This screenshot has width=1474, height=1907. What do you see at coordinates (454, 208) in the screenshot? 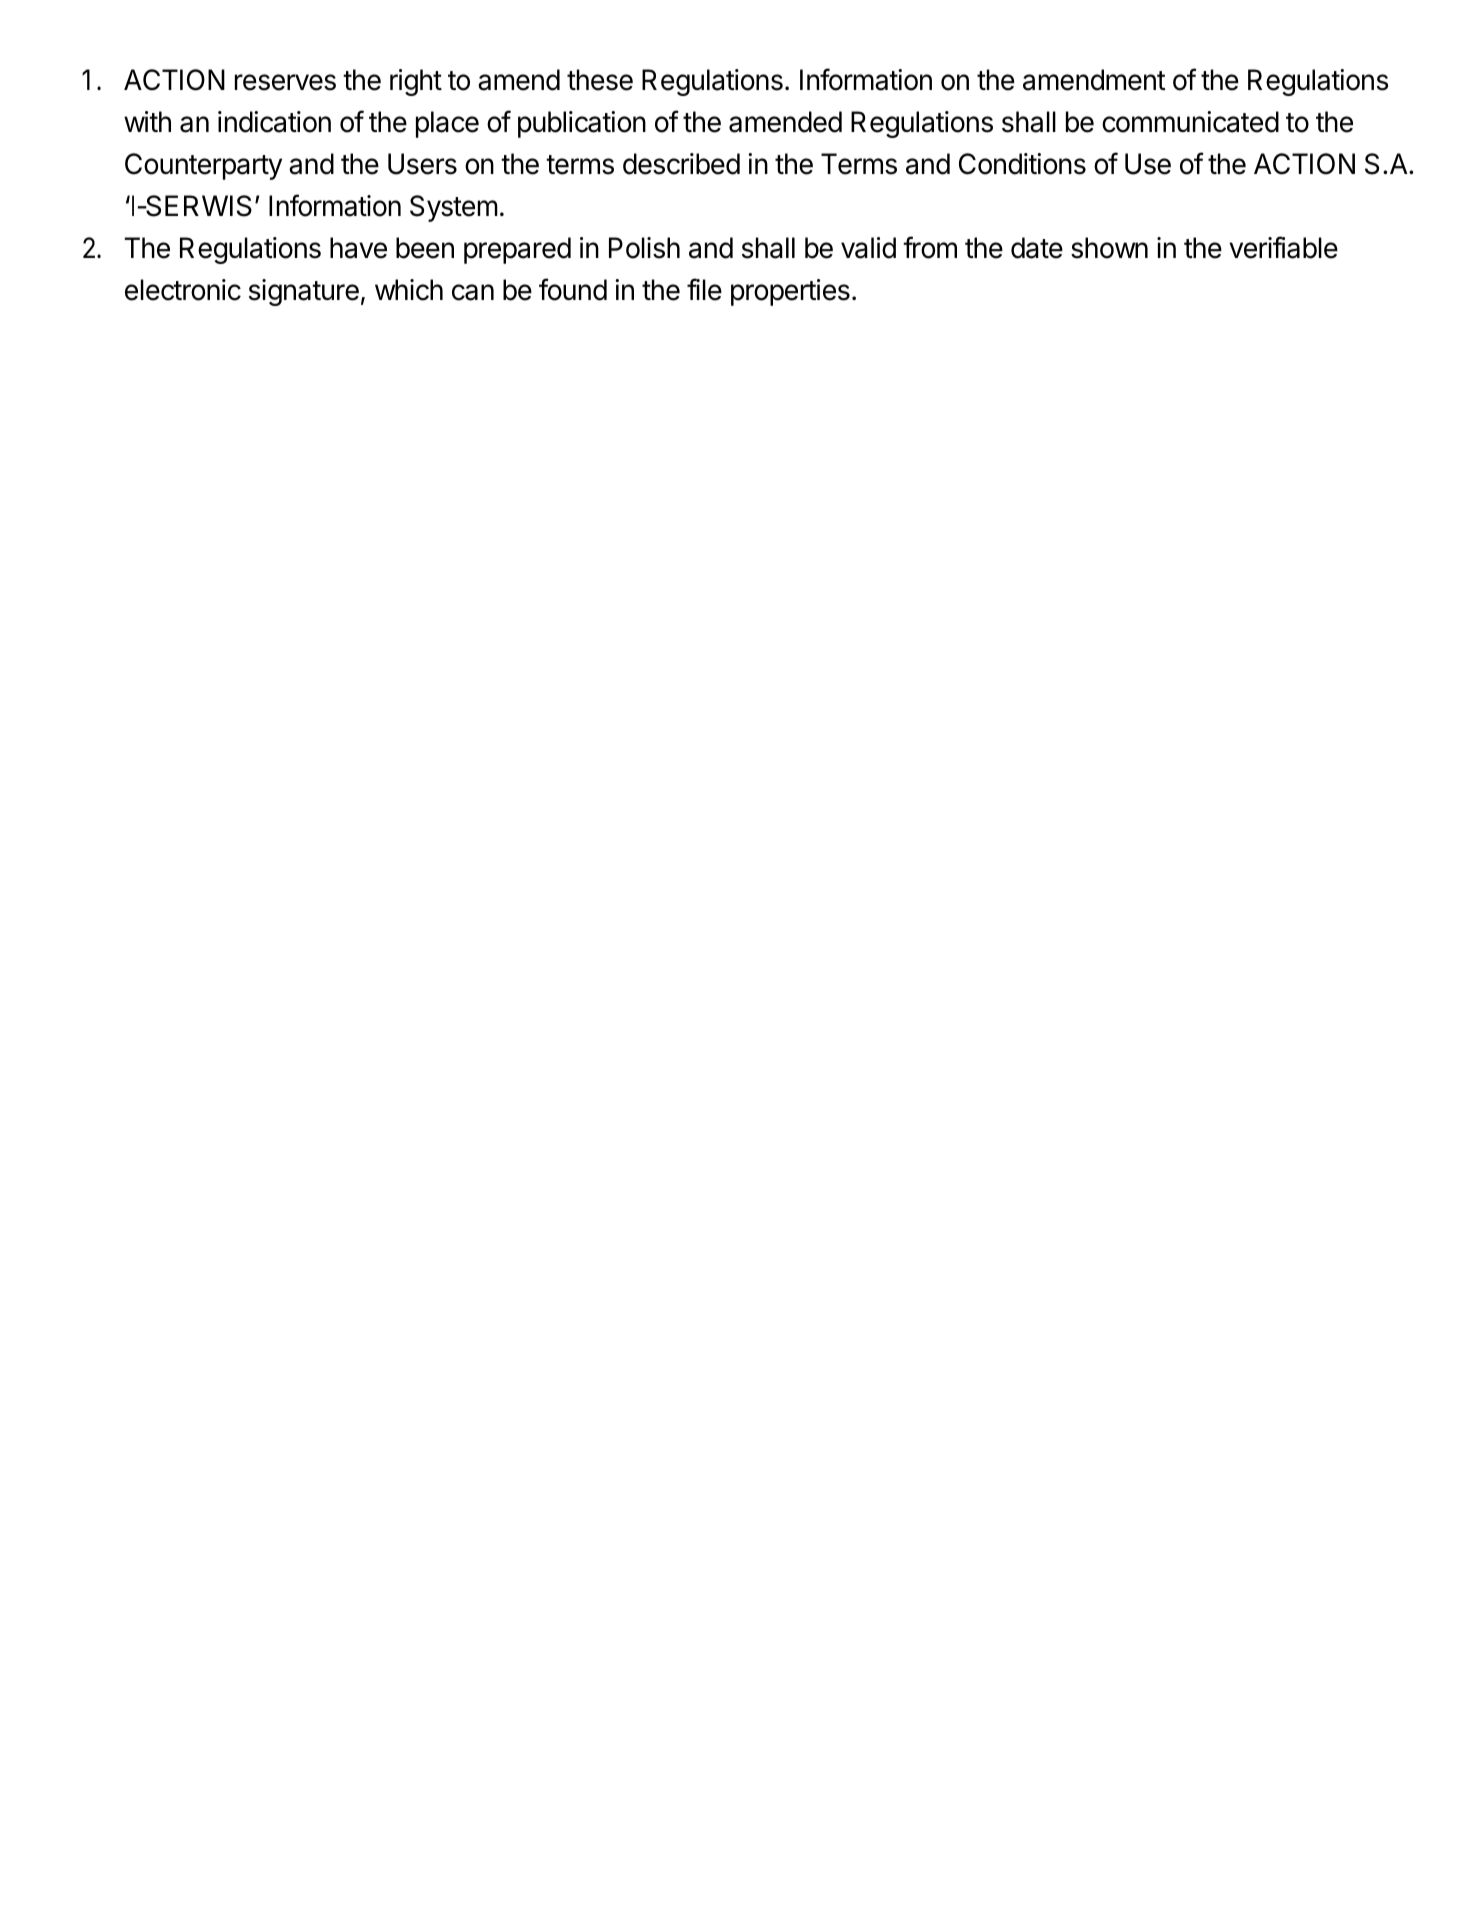
I see `System` at bounding box center [454, 208].
